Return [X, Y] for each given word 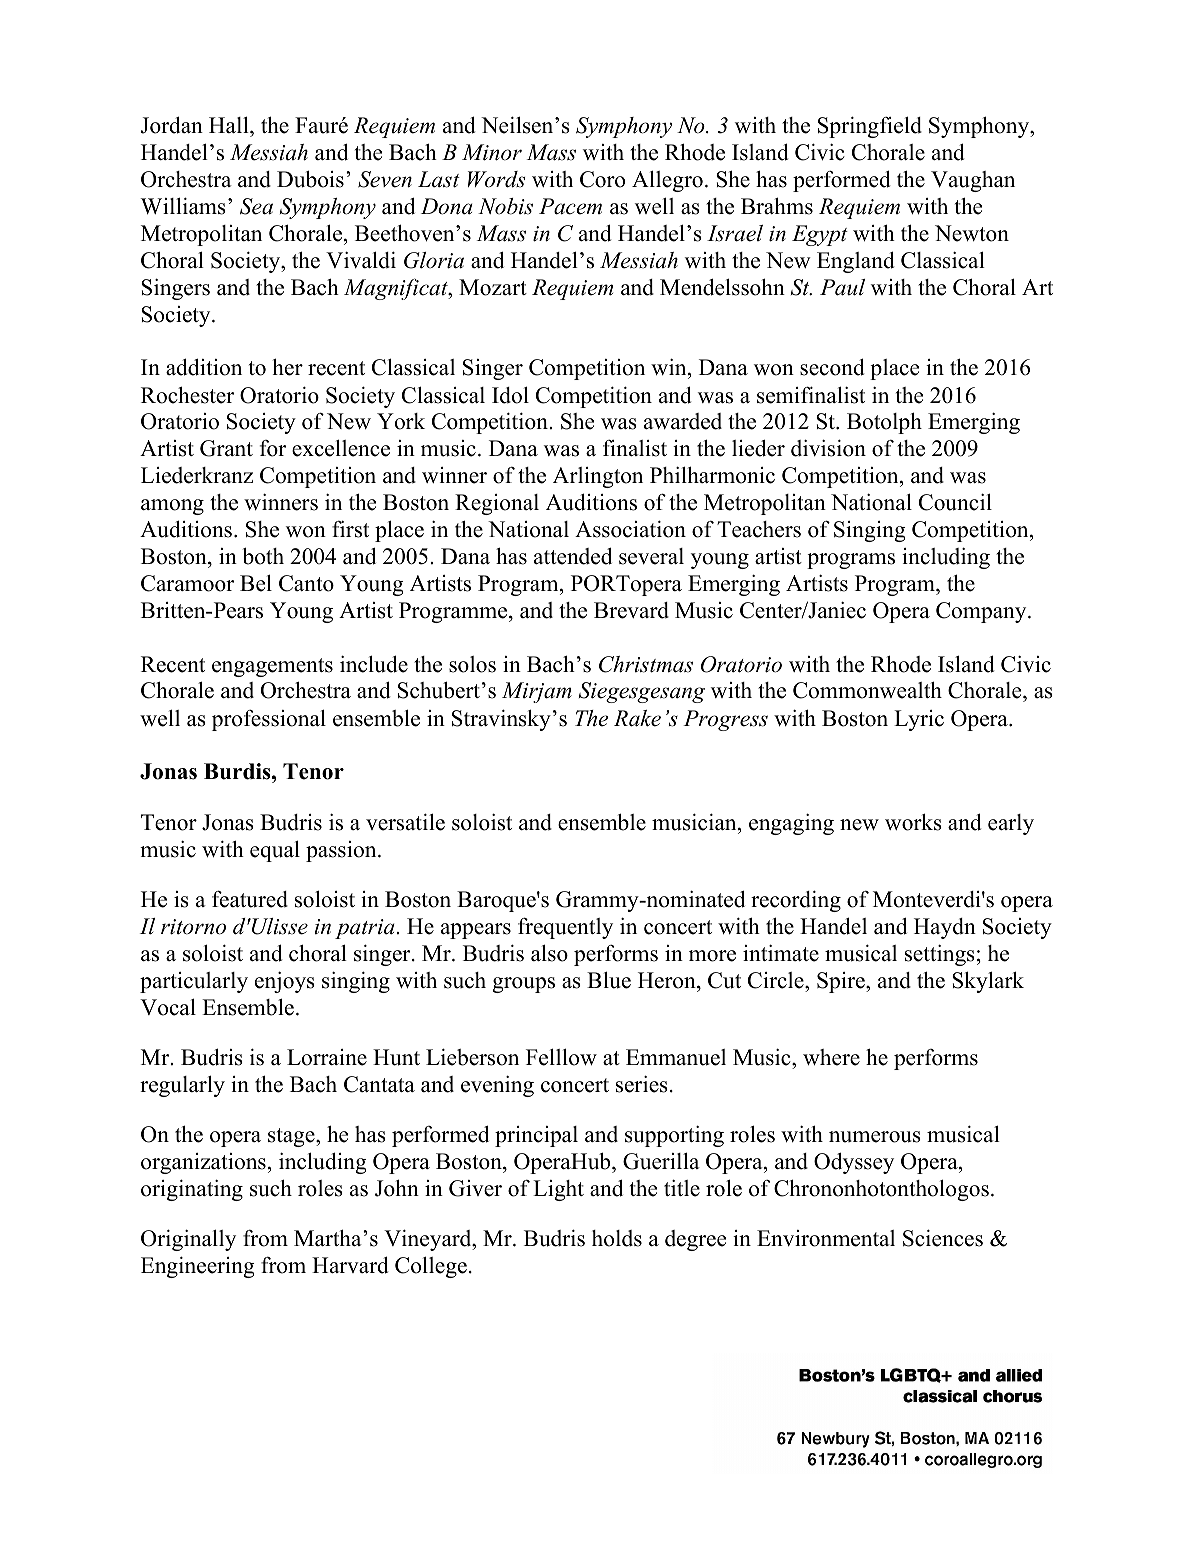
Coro [602, 179]
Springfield [870, 127]
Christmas [646, 664]
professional [269, 720]
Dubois [310, 179]
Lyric [919, 720]
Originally [188, 1240]
